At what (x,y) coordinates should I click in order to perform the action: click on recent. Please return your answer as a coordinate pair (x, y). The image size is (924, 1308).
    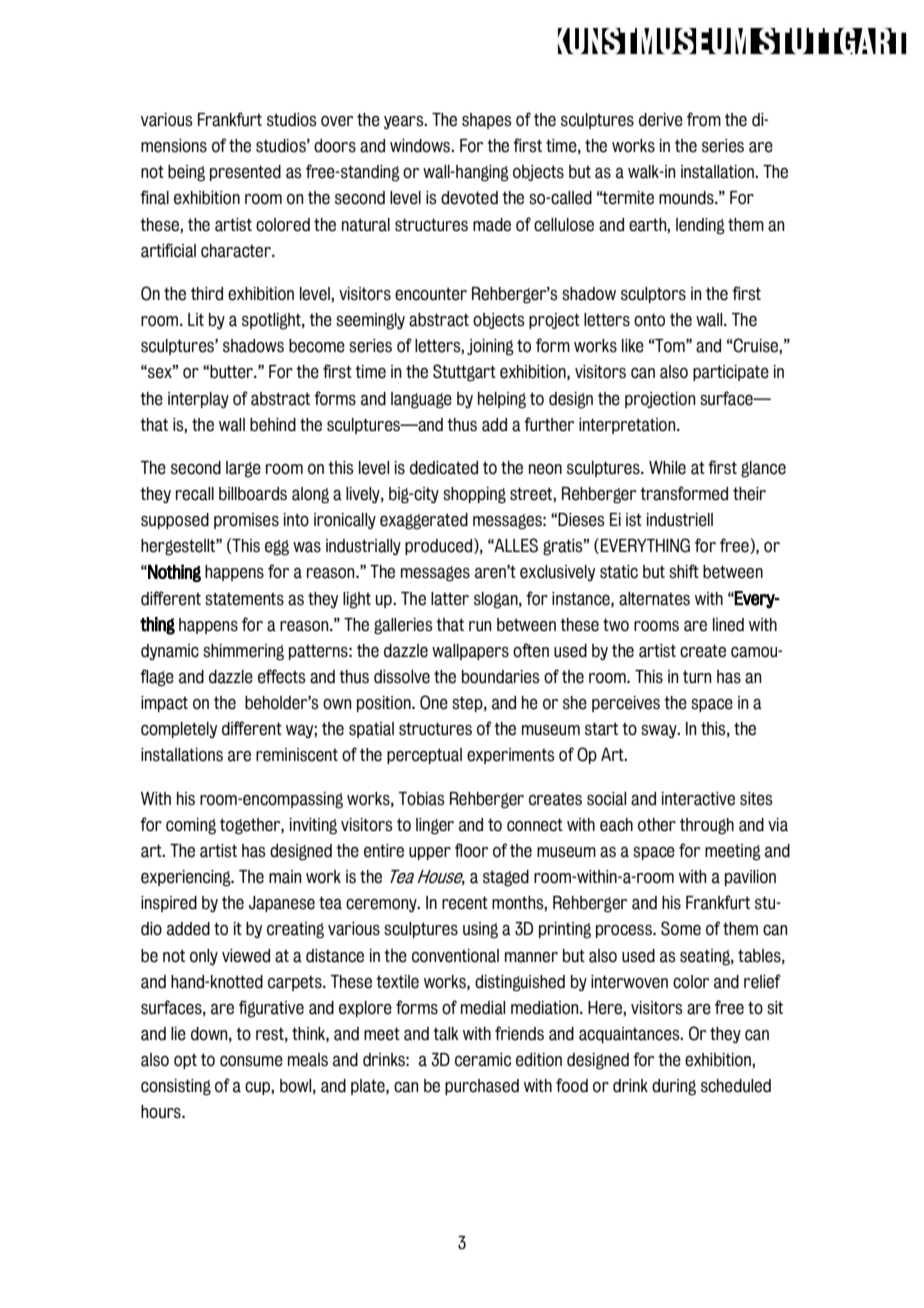
    Looking at the image, I should click on (465, 903).
